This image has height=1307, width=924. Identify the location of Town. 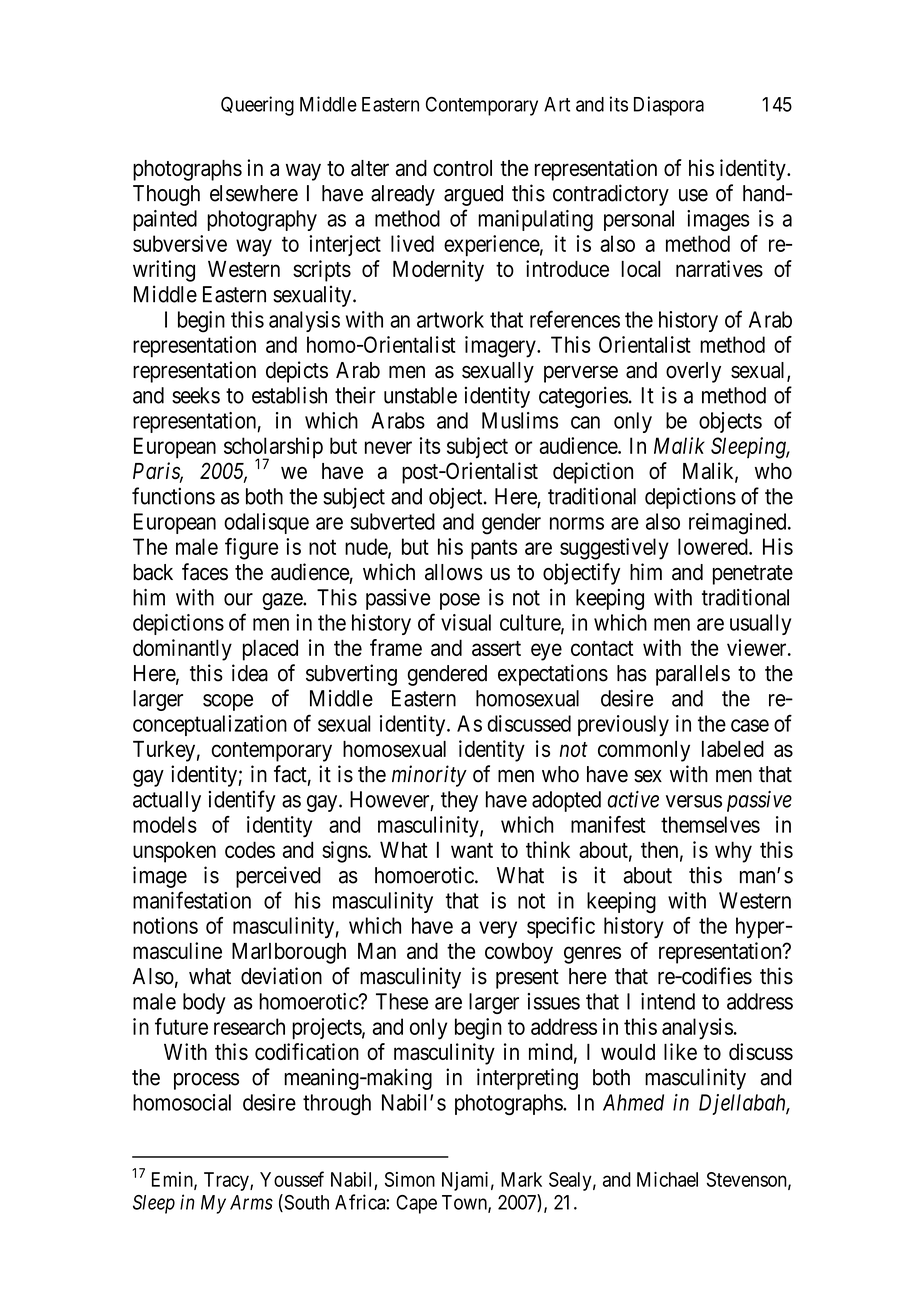
(465, 1203).
